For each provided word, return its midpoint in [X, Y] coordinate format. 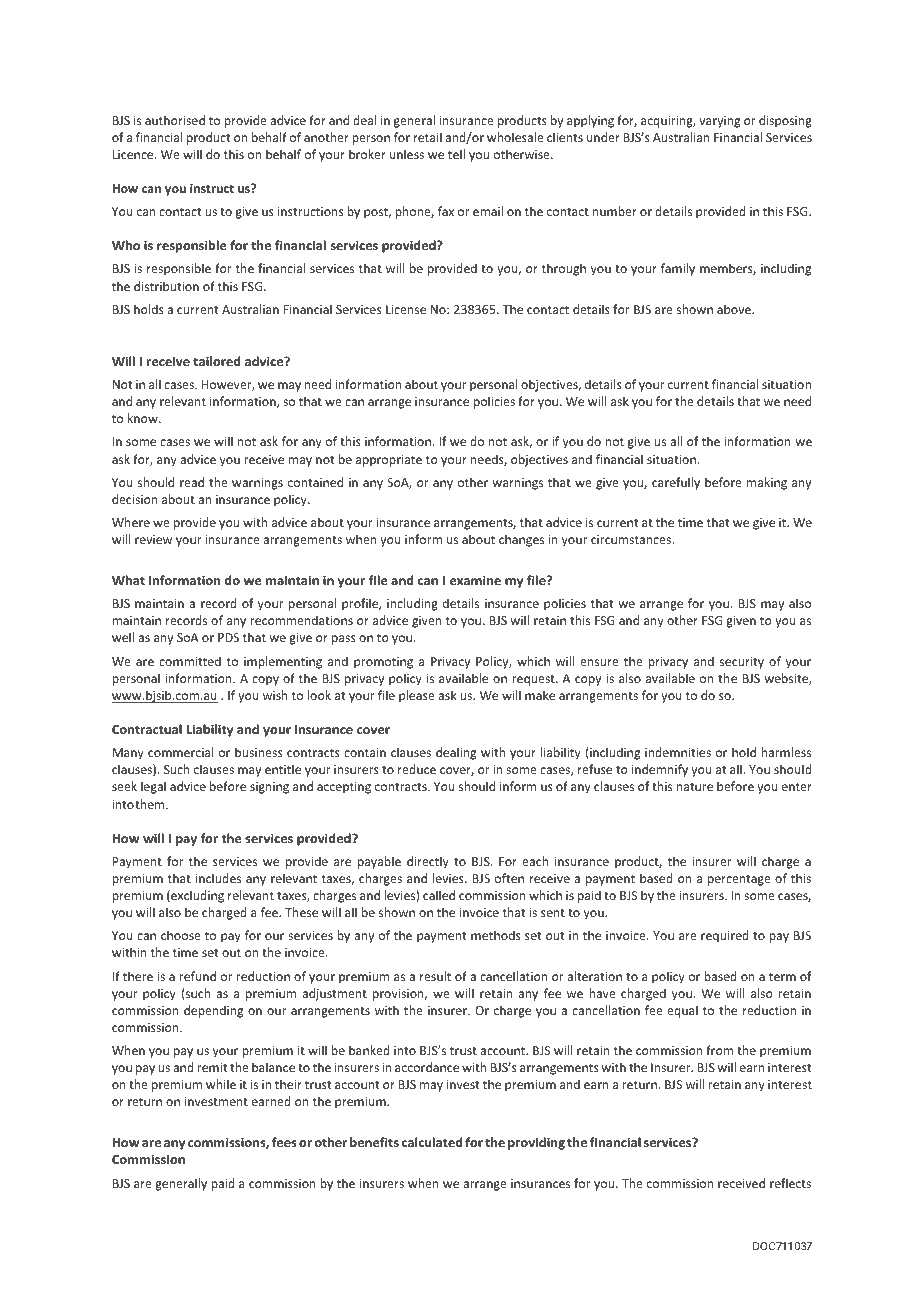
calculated [432, 1142]
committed [190, 661]
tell [456, 154]
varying [719, 122]
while [221, 1084]
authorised [175, 120]
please [417, 696]
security [742, 663]
